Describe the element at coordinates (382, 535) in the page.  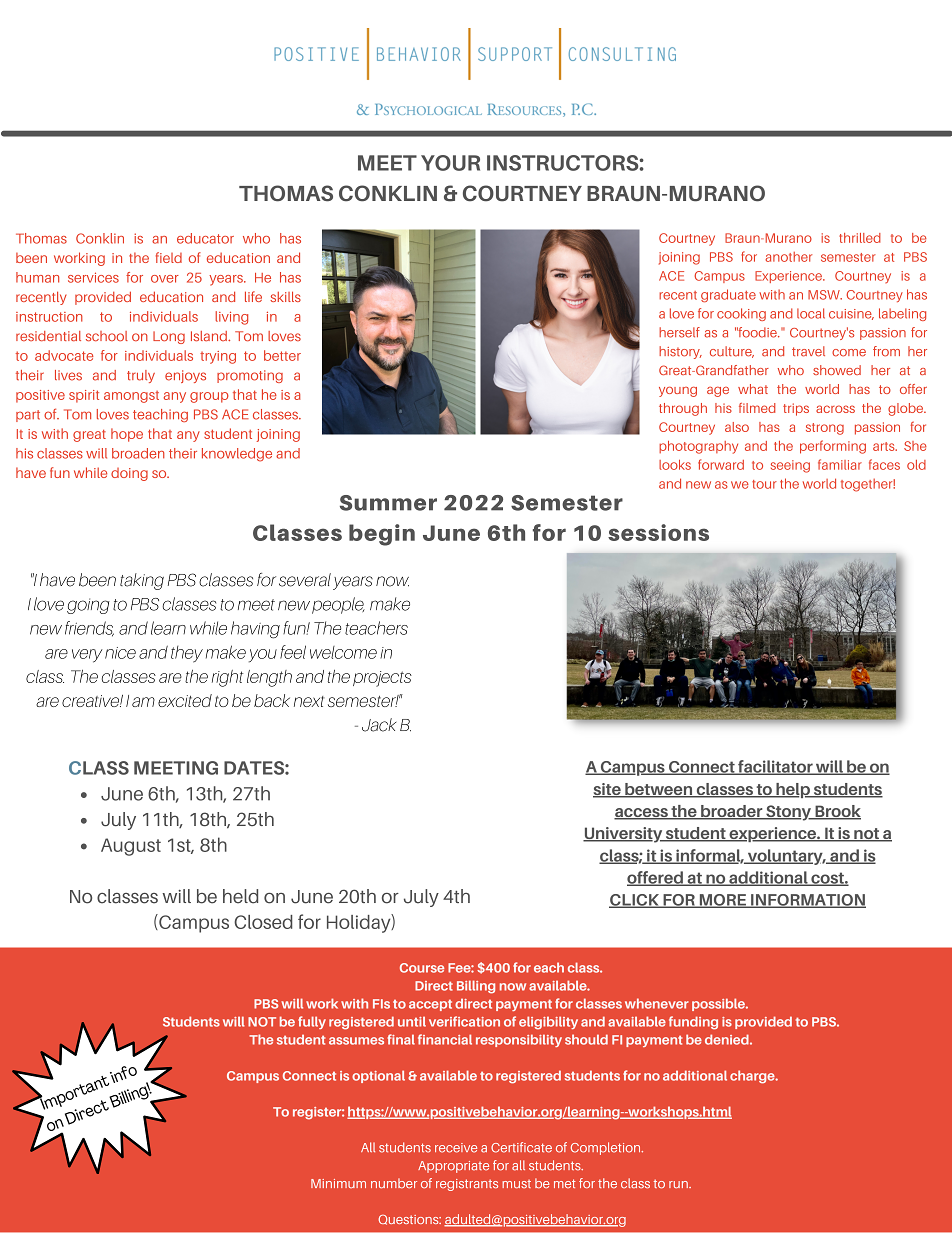
I see `begin` at that location.
